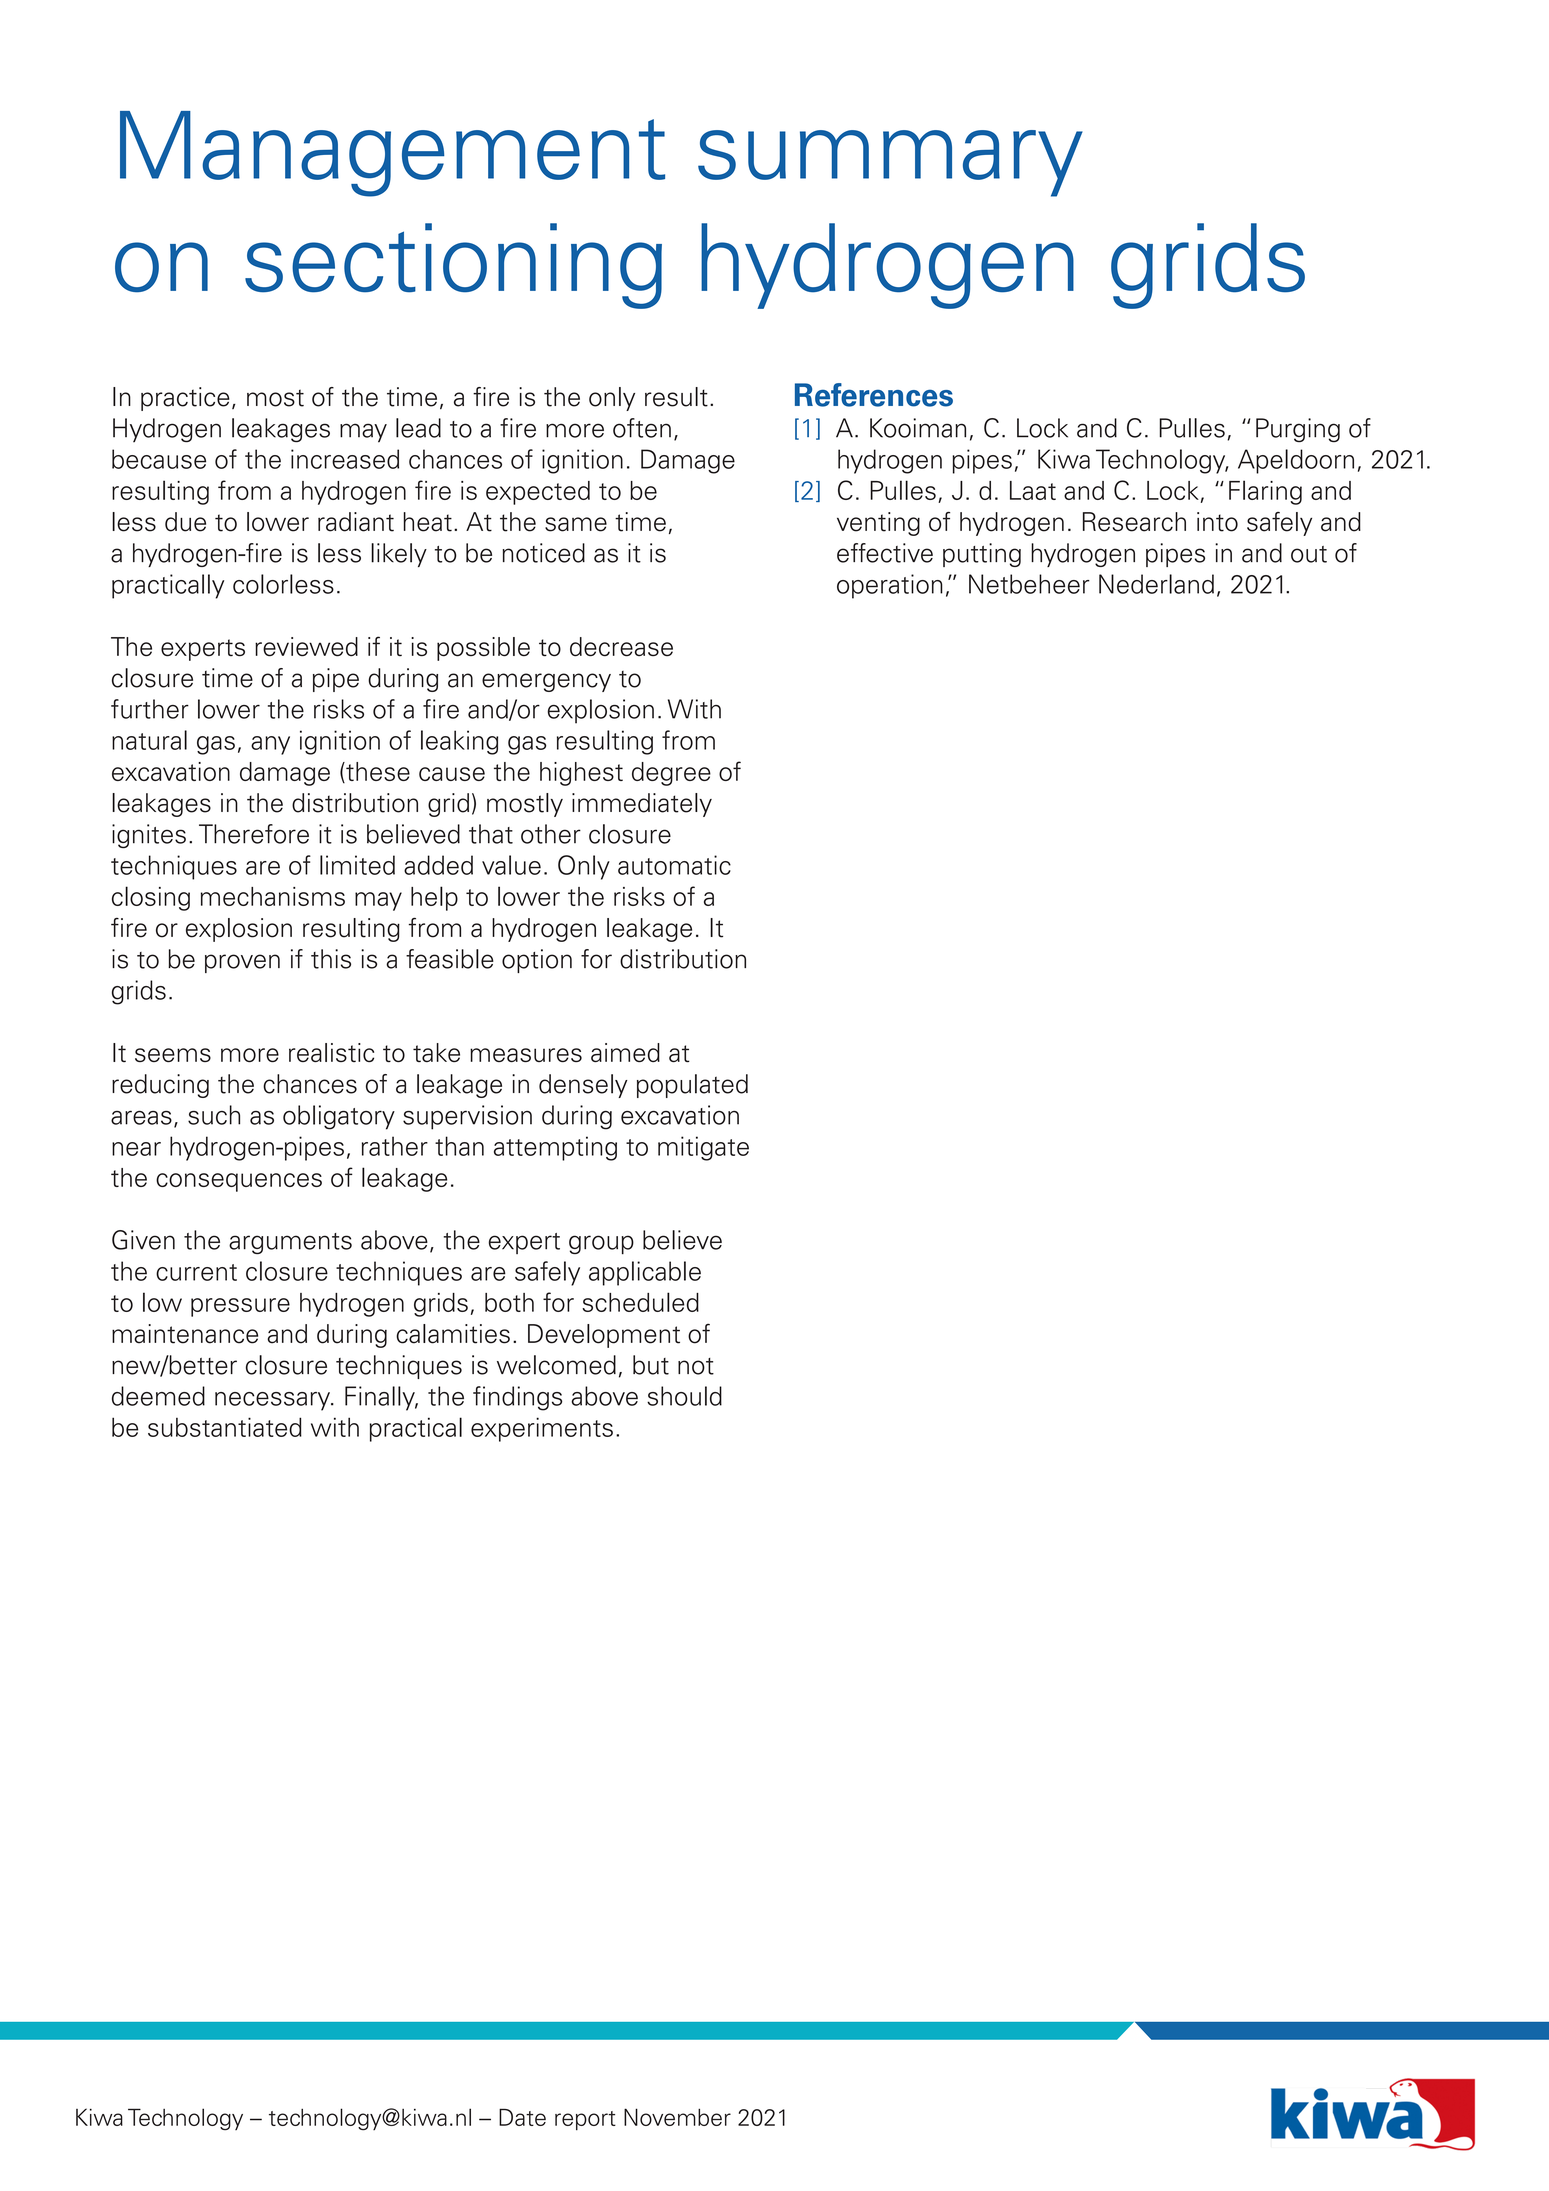 This screenshot has width=1549, height=2191. Describe the element at coordinates (684, 1396) in the screenshot. I see `should` at that location.
